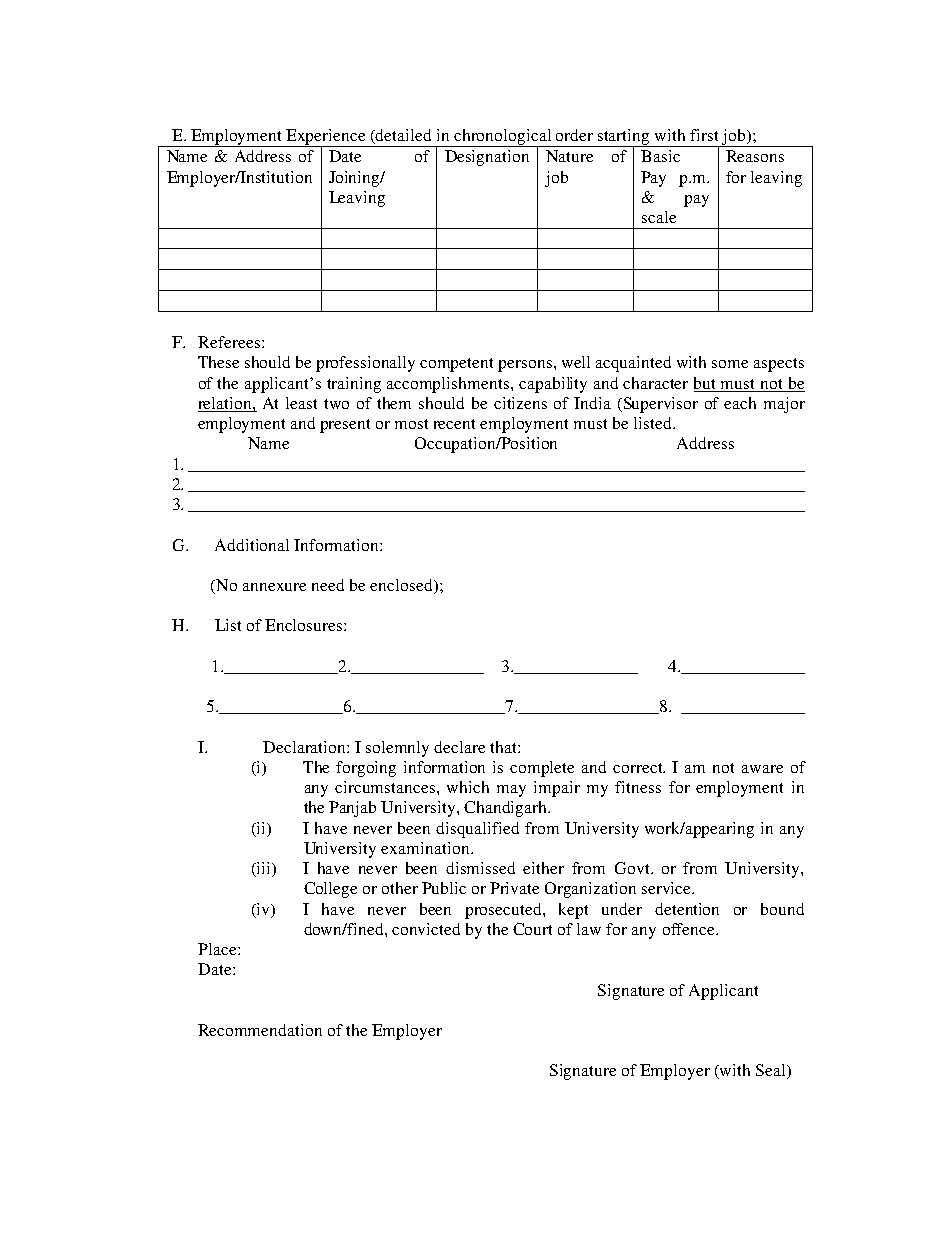 The height and width of the document is (1233, 952). Describe the element at coordinates (326, 138) in the document. I see `Experience` at that location.
